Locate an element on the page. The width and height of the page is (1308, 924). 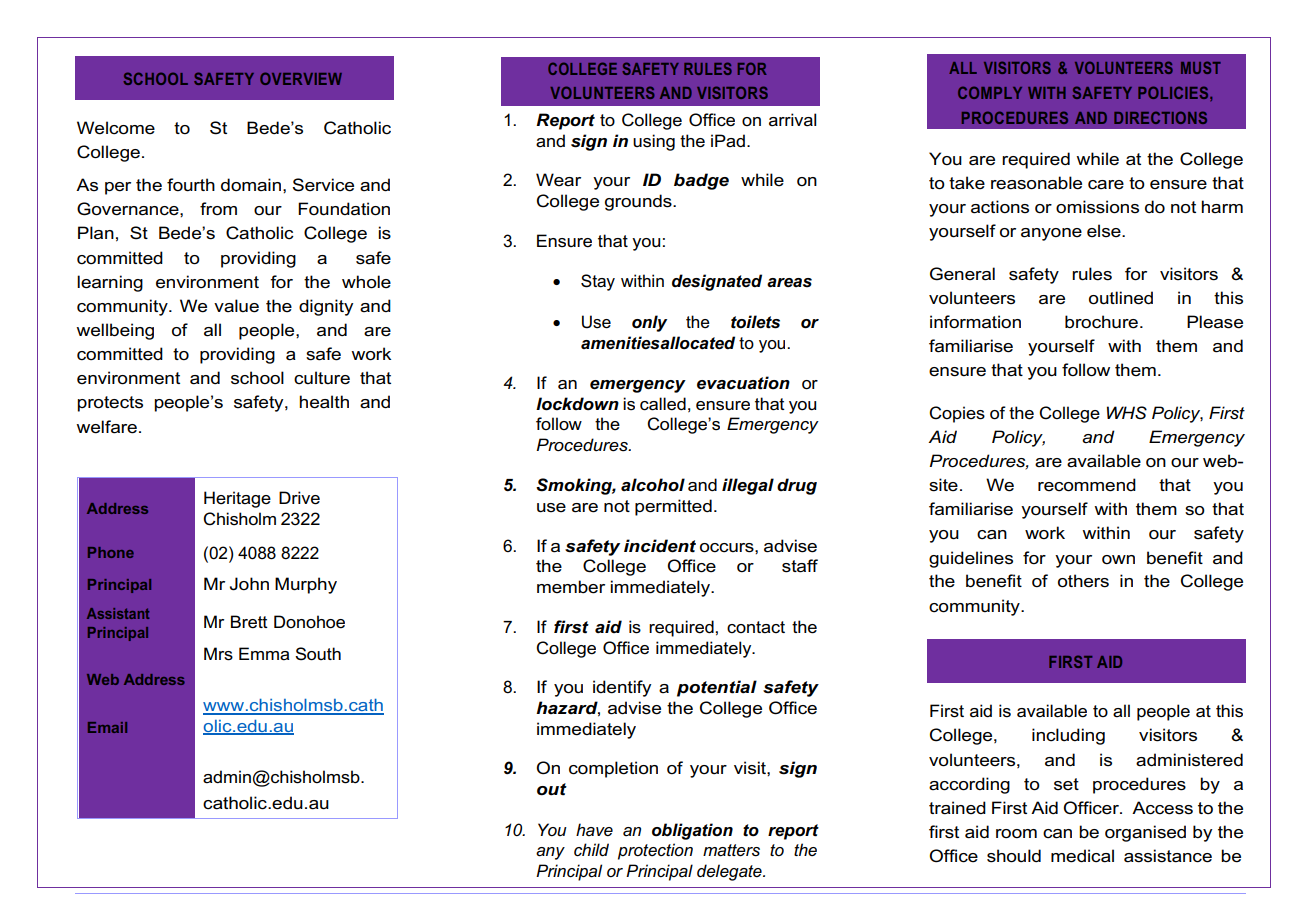
Email is located at coordinates (107, 727).
